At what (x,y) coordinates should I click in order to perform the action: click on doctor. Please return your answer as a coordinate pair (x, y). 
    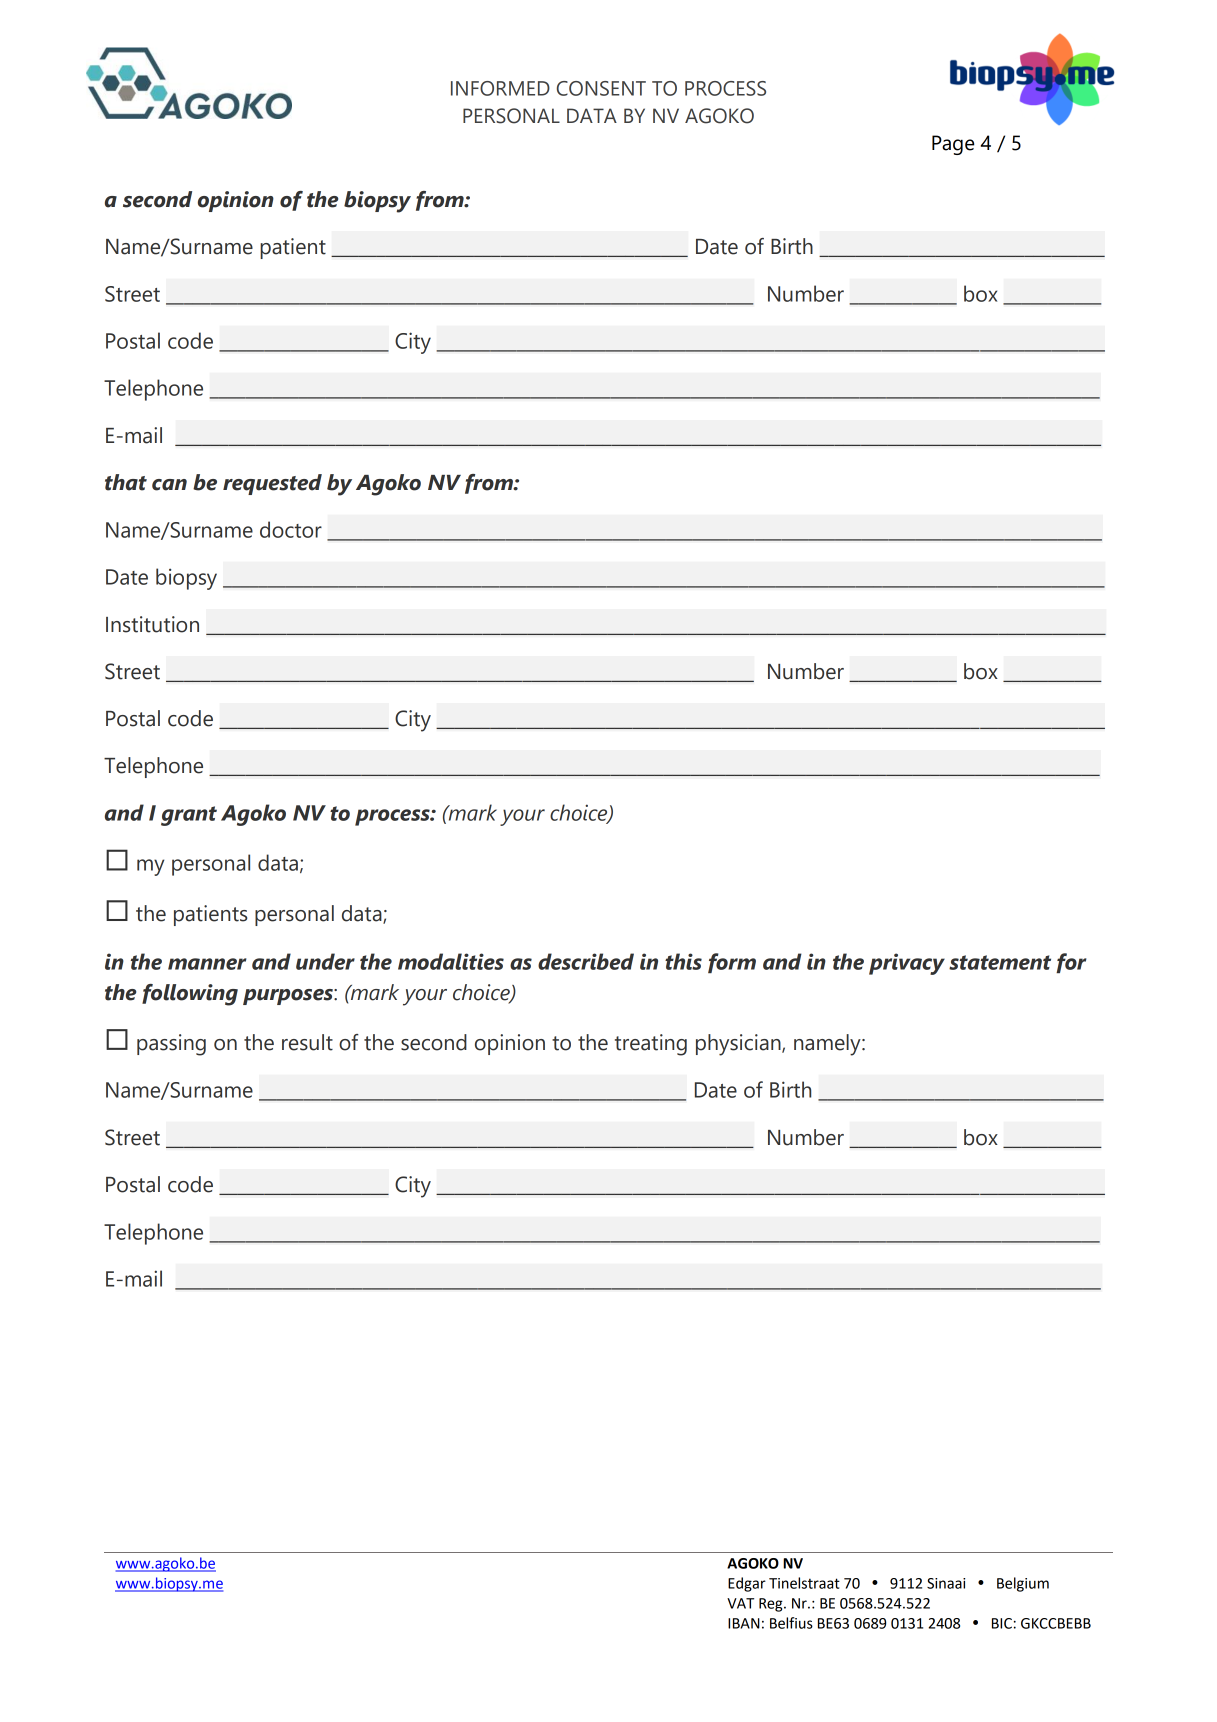
    Looking at the image, I should click on (291, 529).
